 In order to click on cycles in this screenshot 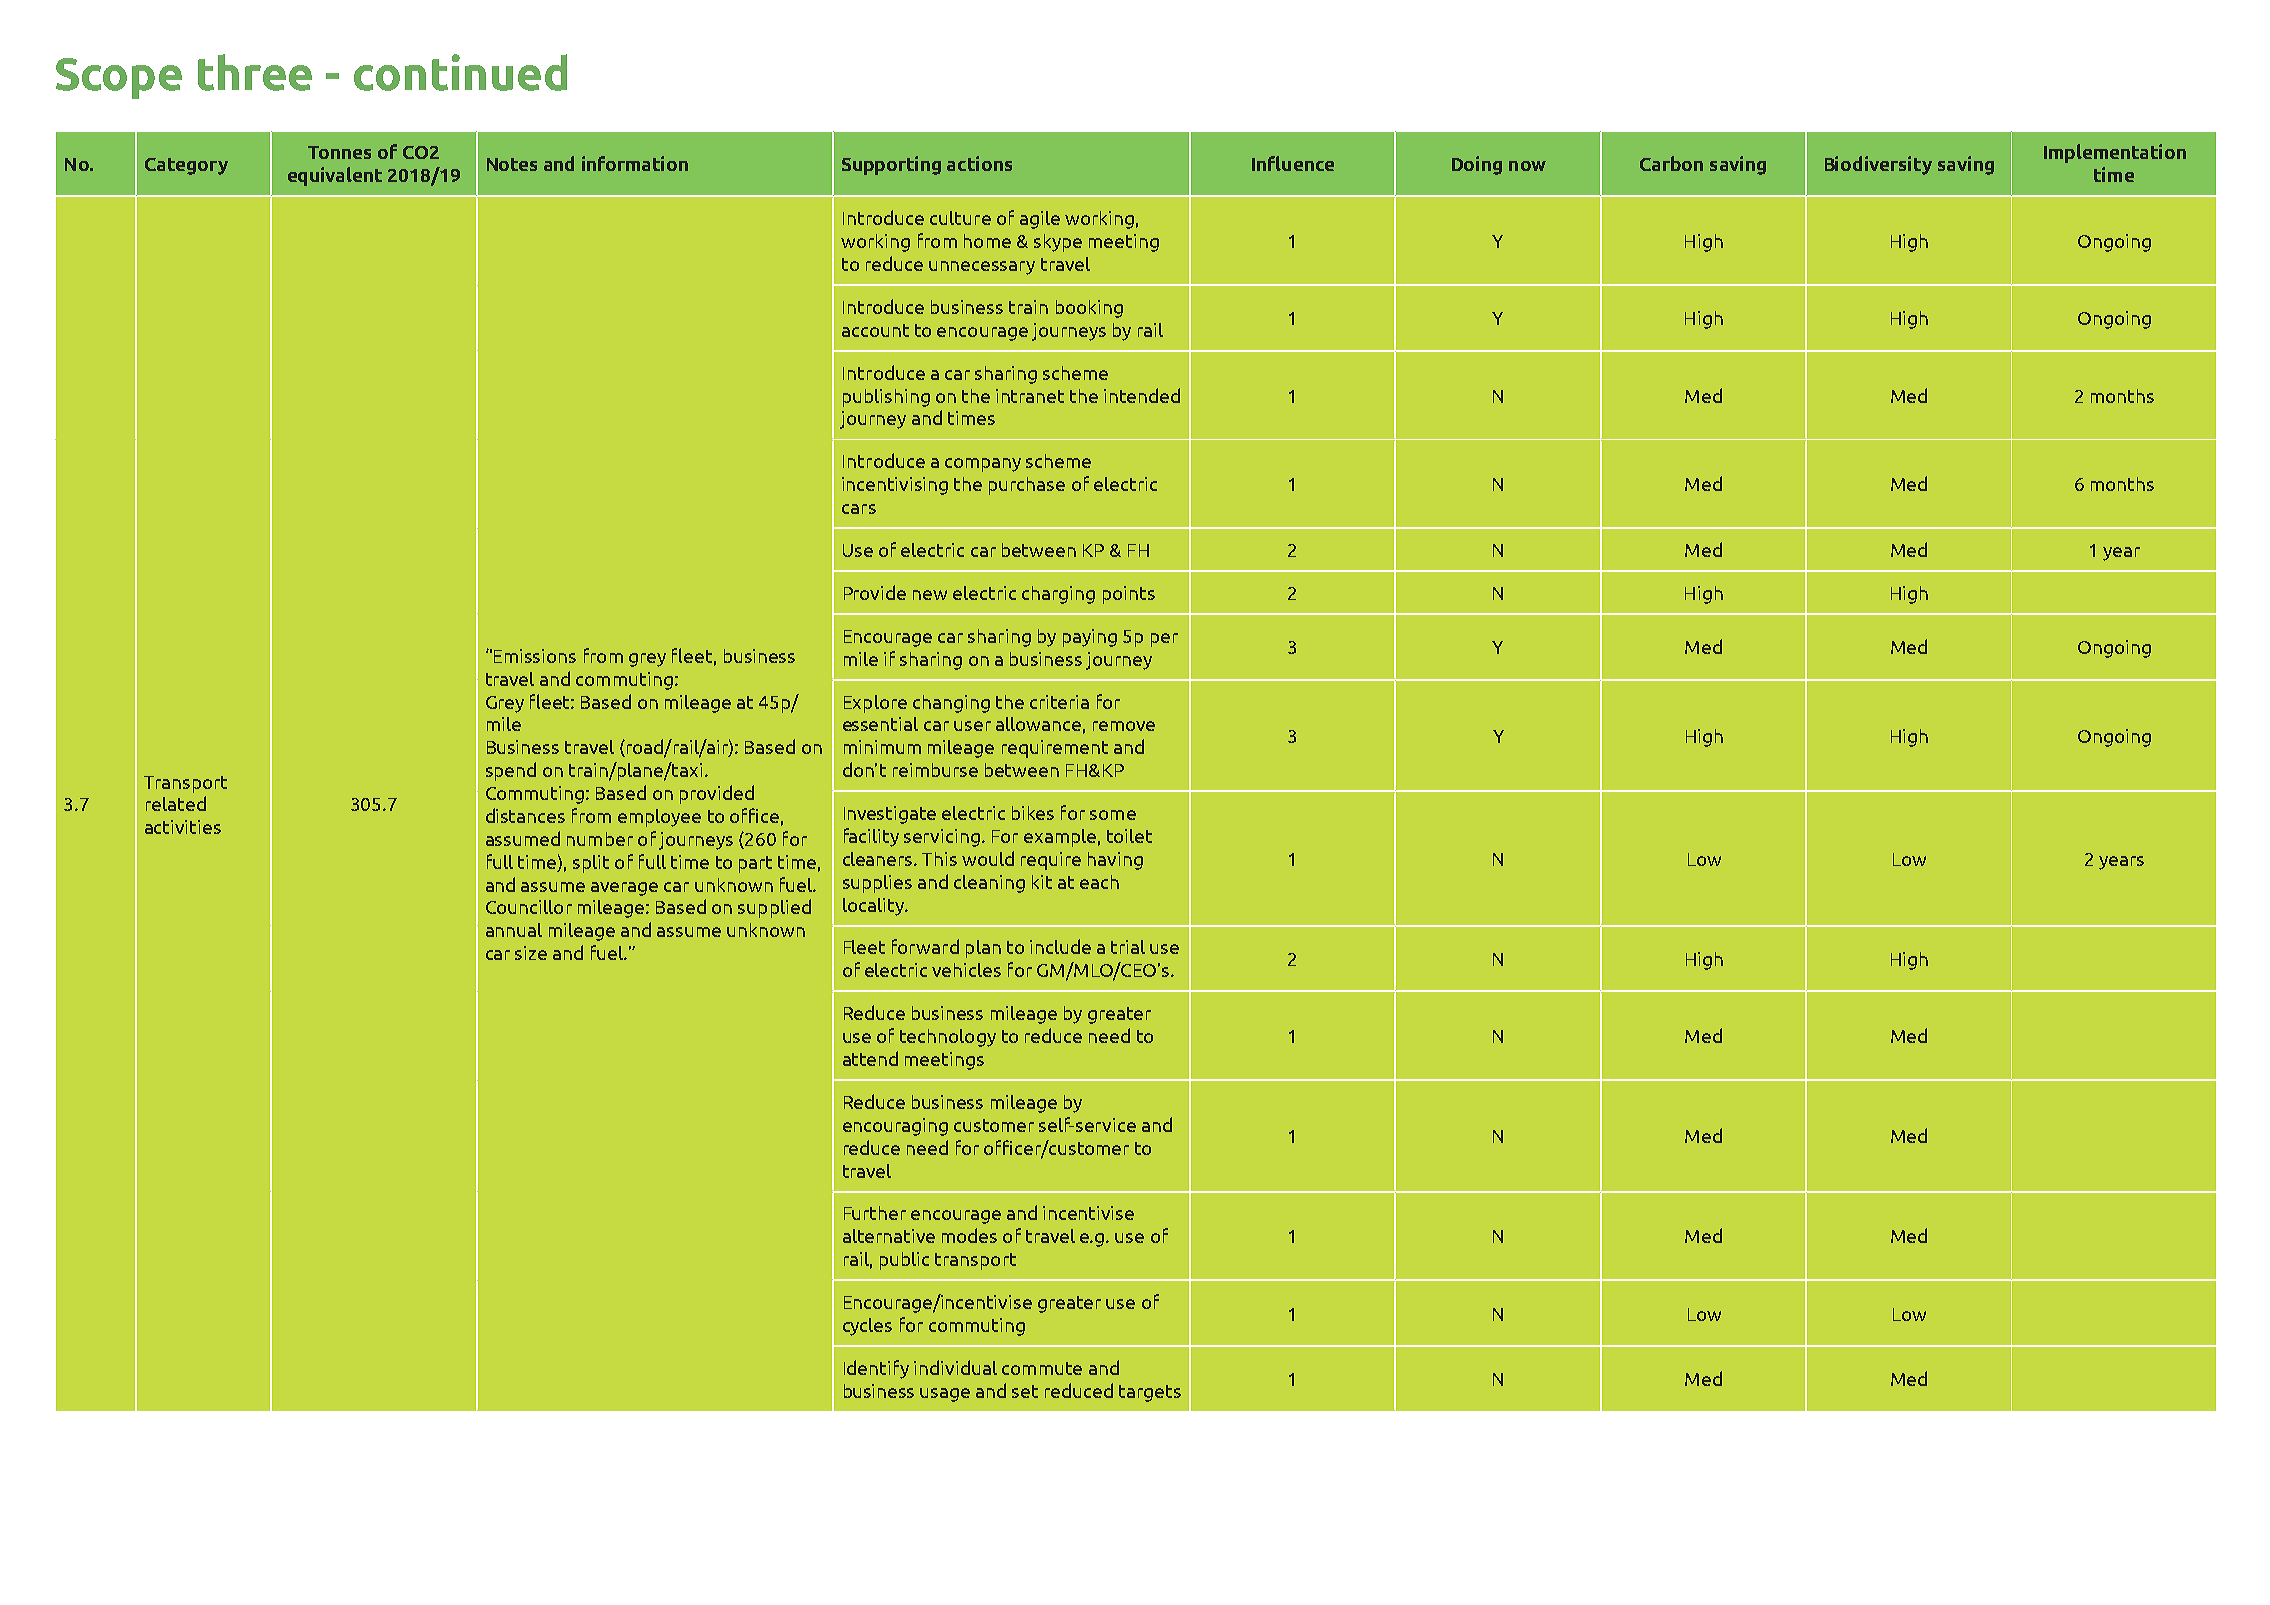, I will do `click(867, 1327)`.
